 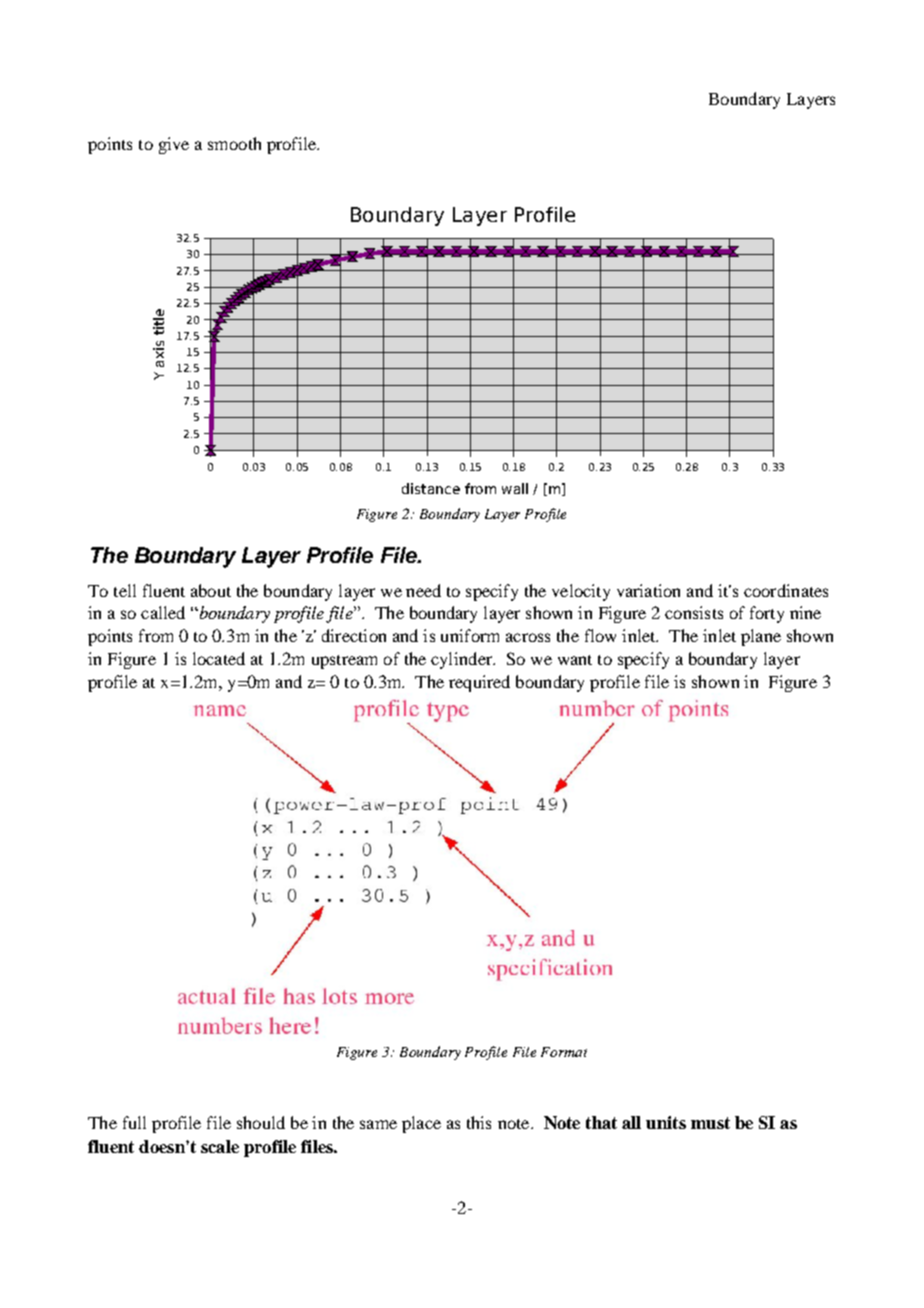 What do you see at coordinates (470, 635) in the screenshot?
I see `uniform` at bounding box center [470, 635].
